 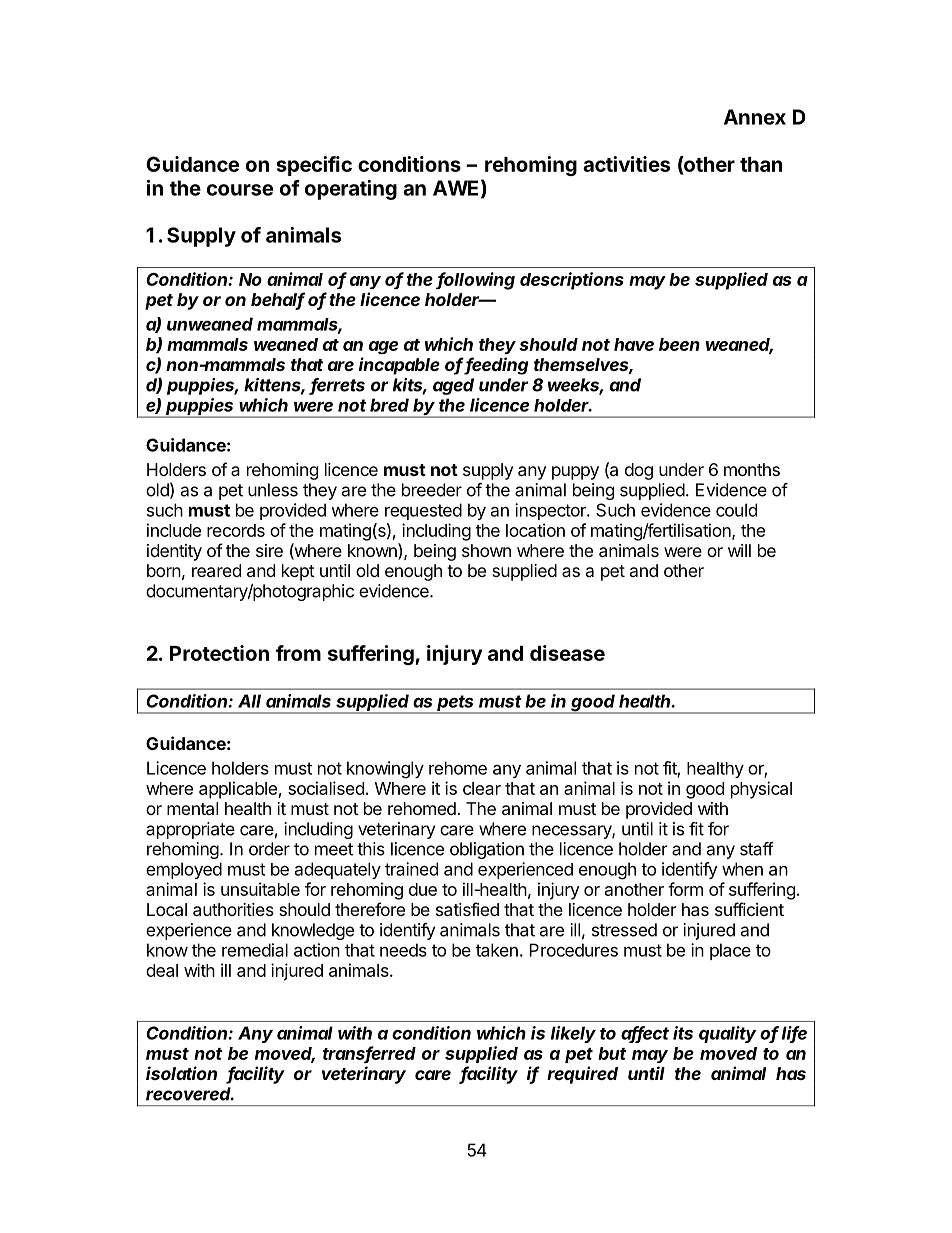 I want to click on isolation, so click(x=181, y=1073).
